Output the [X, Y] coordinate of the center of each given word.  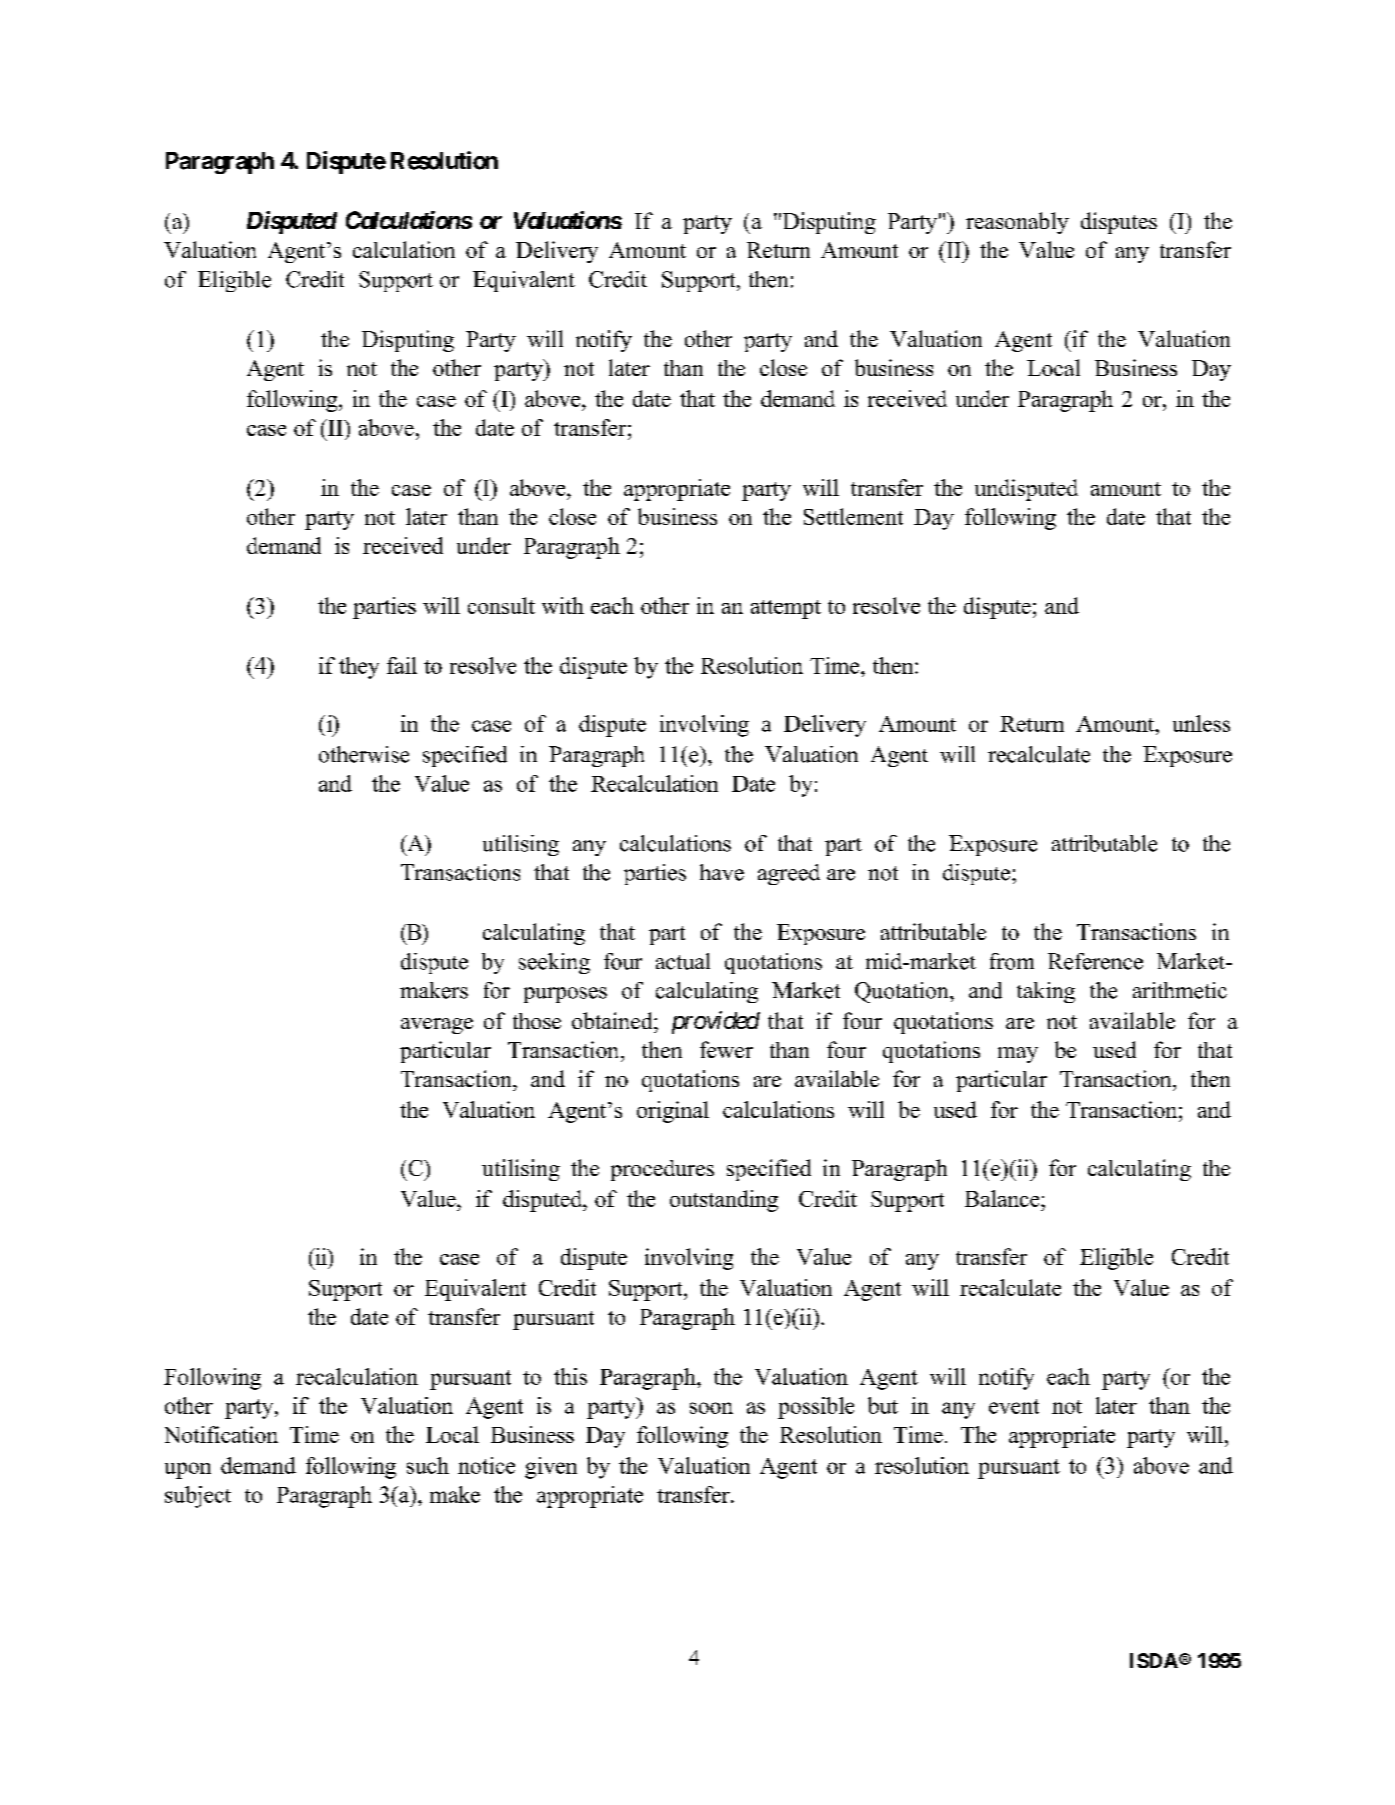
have [722, 872]
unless [1201, 723]
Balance [1003, 1198]
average [437, 1026]
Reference [1095, 961]
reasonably [1017, 223]
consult [501, 605]
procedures [662, 1170]
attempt [786, 609]
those [537, 1021]
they [359, 668]
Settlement [853, 516]
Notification [221, 1434]
